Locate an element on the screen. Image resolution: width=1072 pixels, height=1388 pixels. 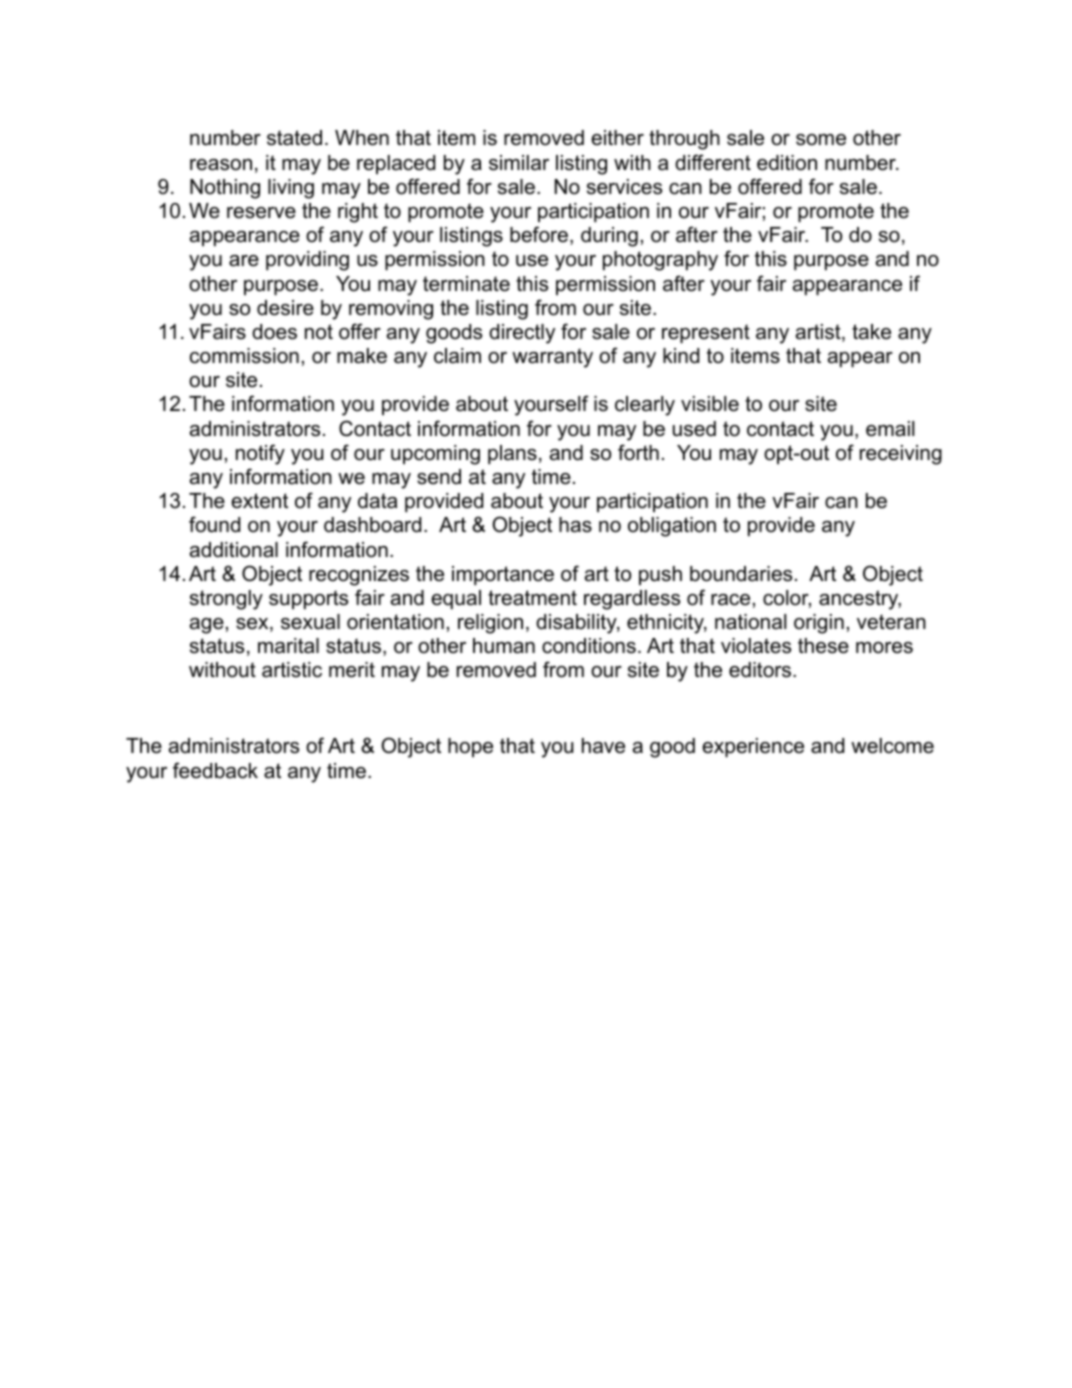
stated is located at coordinates (294, 138).
